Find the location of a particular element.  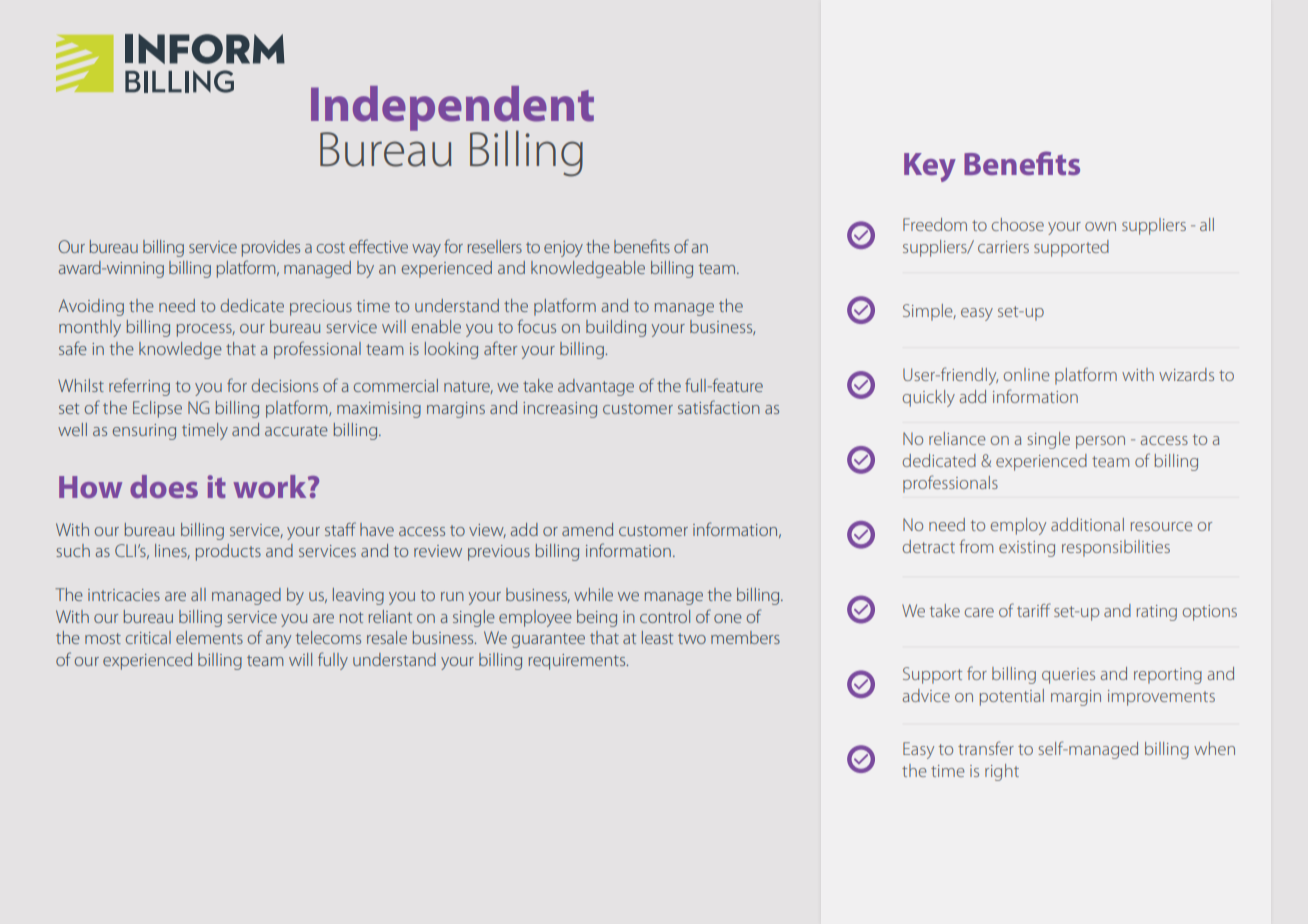

choose is located at coordinates (1018, 224).
